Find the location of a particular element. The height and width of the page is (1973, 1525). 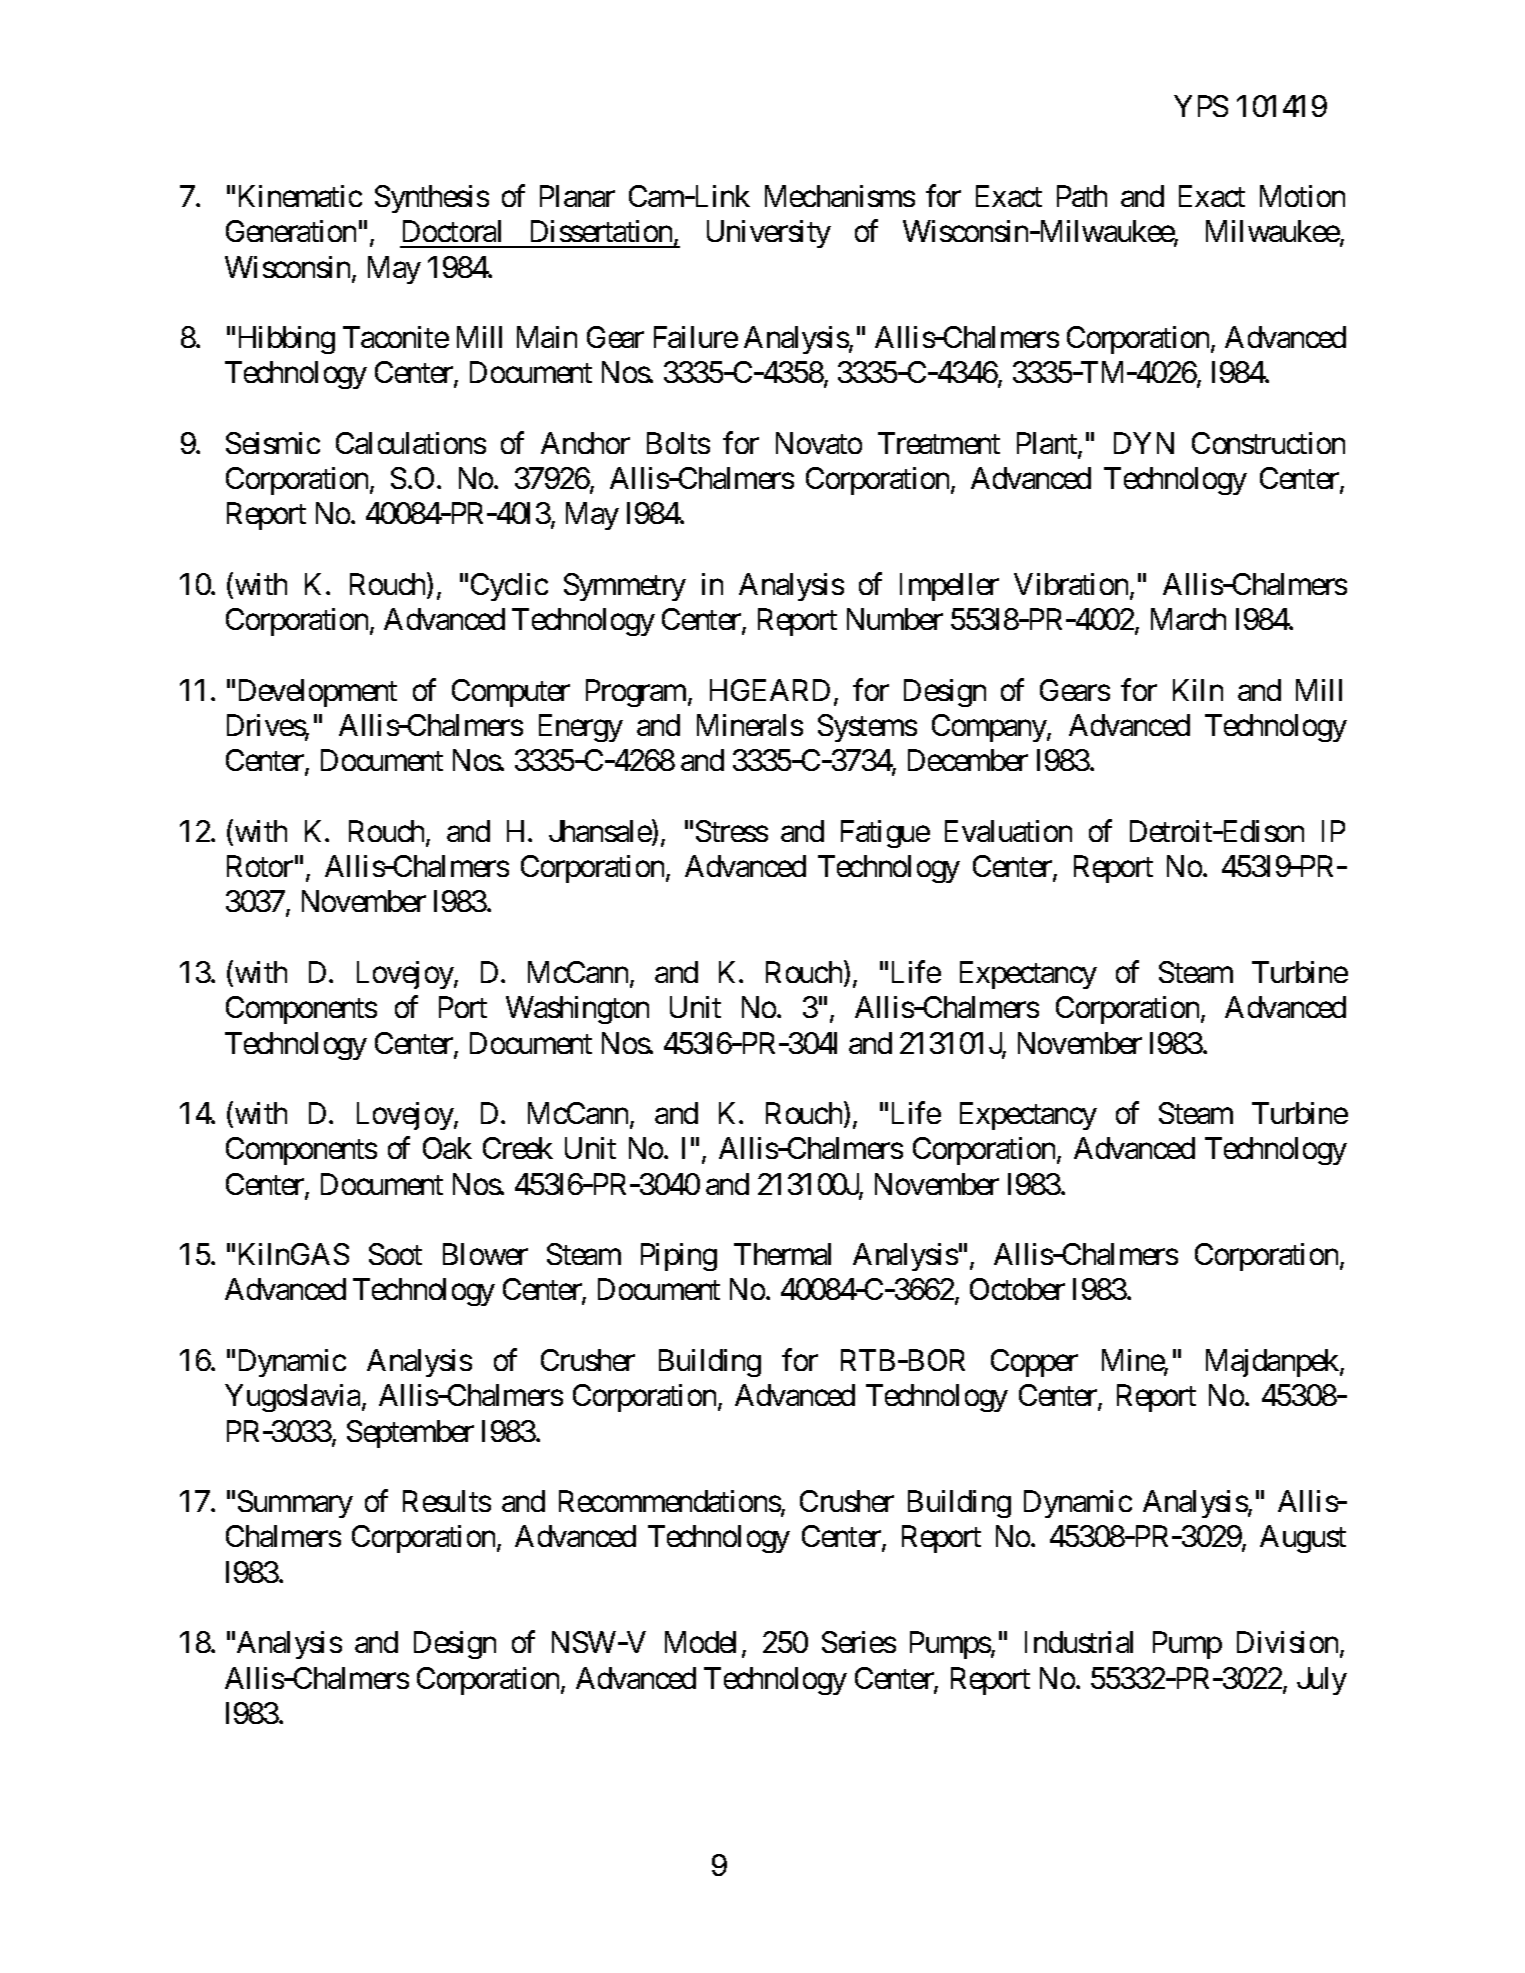

Oak is located at coordinates (447, 1148).
